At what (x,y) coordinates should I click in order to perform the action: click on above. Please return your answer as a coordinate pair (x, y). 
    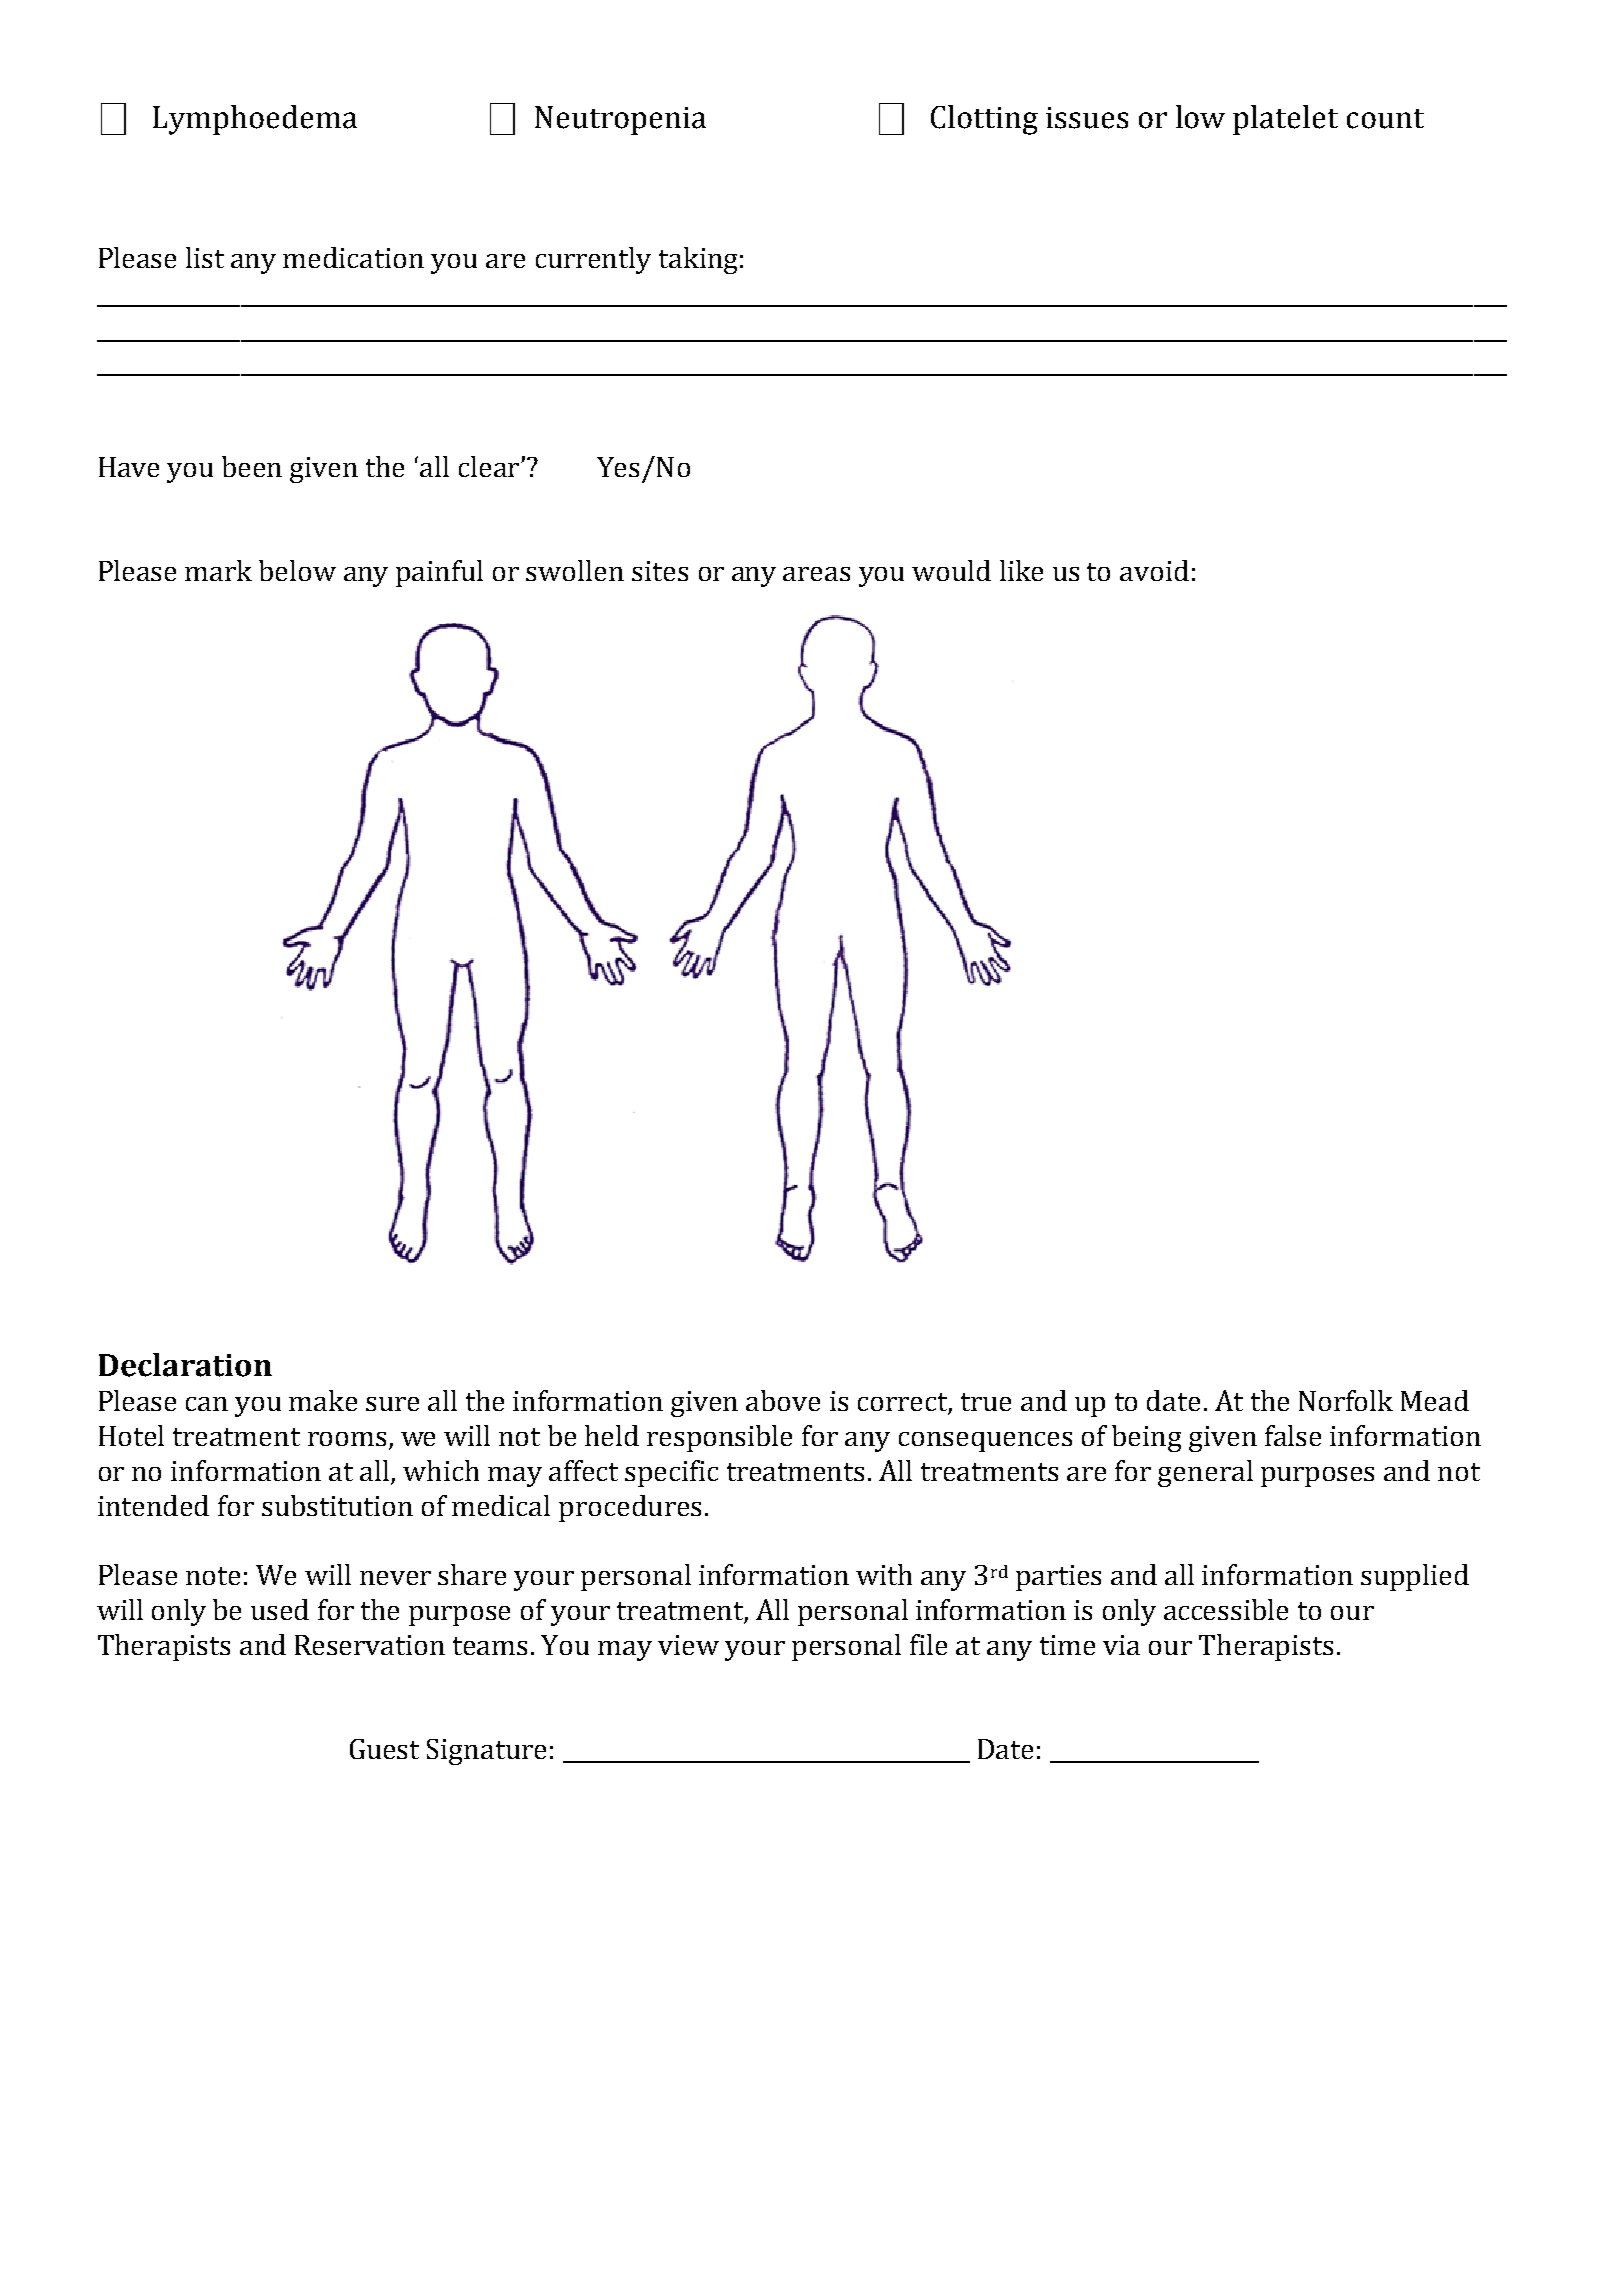
    Looking at the image, I should click on (783, 1400).
